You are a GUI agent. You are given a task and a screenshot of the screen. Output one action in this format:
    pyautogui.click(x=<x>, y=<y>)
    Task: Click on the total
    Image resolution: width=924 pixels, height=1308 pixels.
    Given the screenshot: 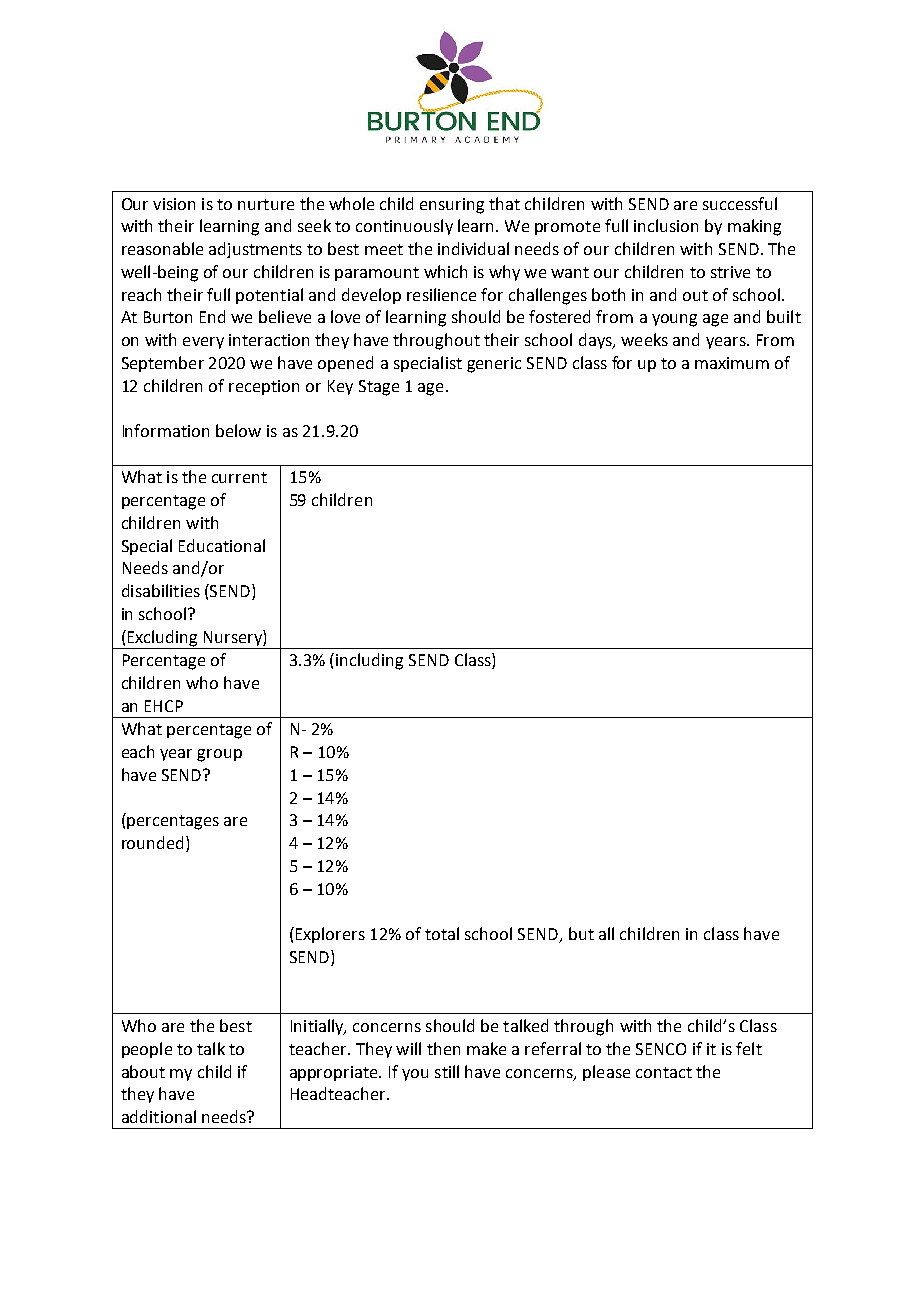 What is the action you would take?
    pyautogui.click(x=442, y=933)
